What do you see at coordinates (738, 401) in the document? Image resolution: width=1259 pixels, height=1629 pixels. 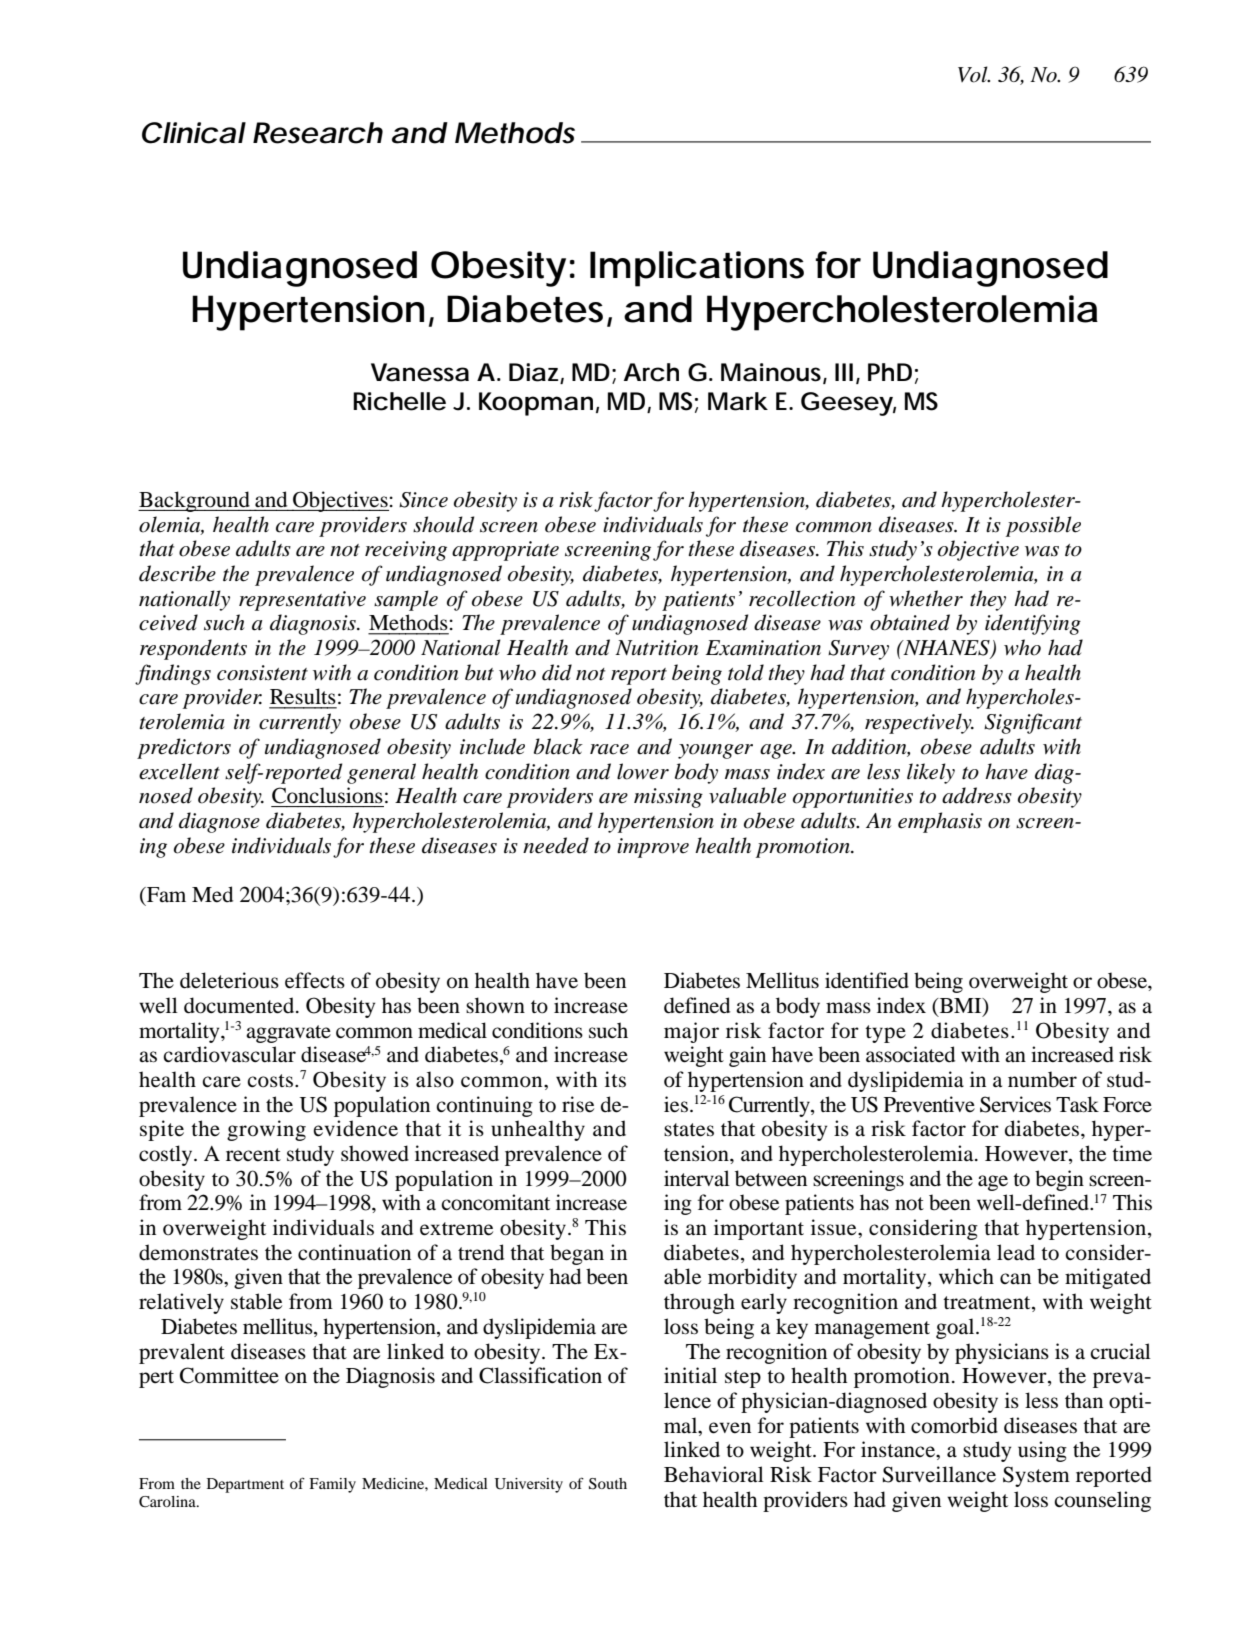 I see `Mark` at bounding box center [738, 401].
